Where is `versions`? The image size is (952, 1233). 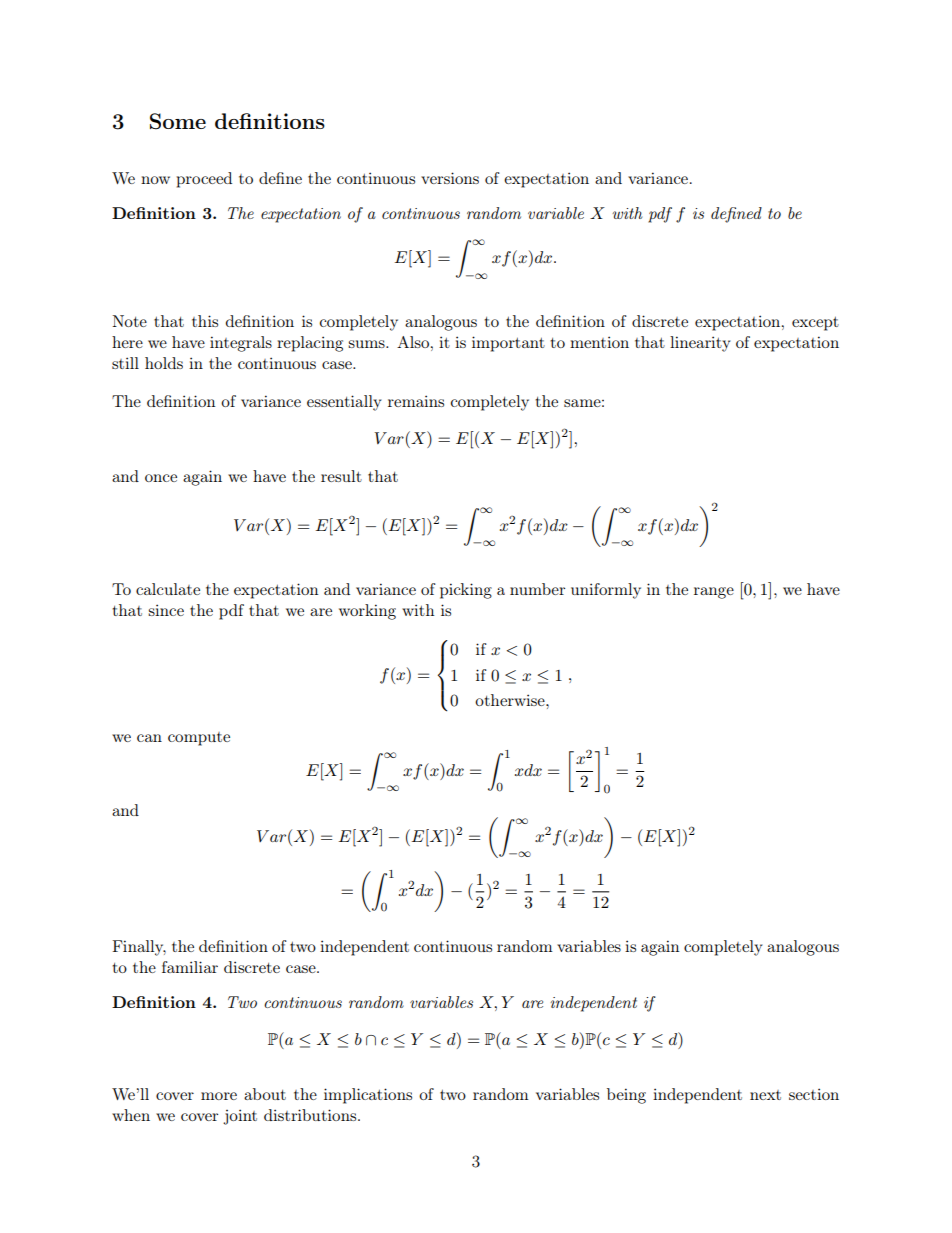 versions is located at coordinates (450, 178).
